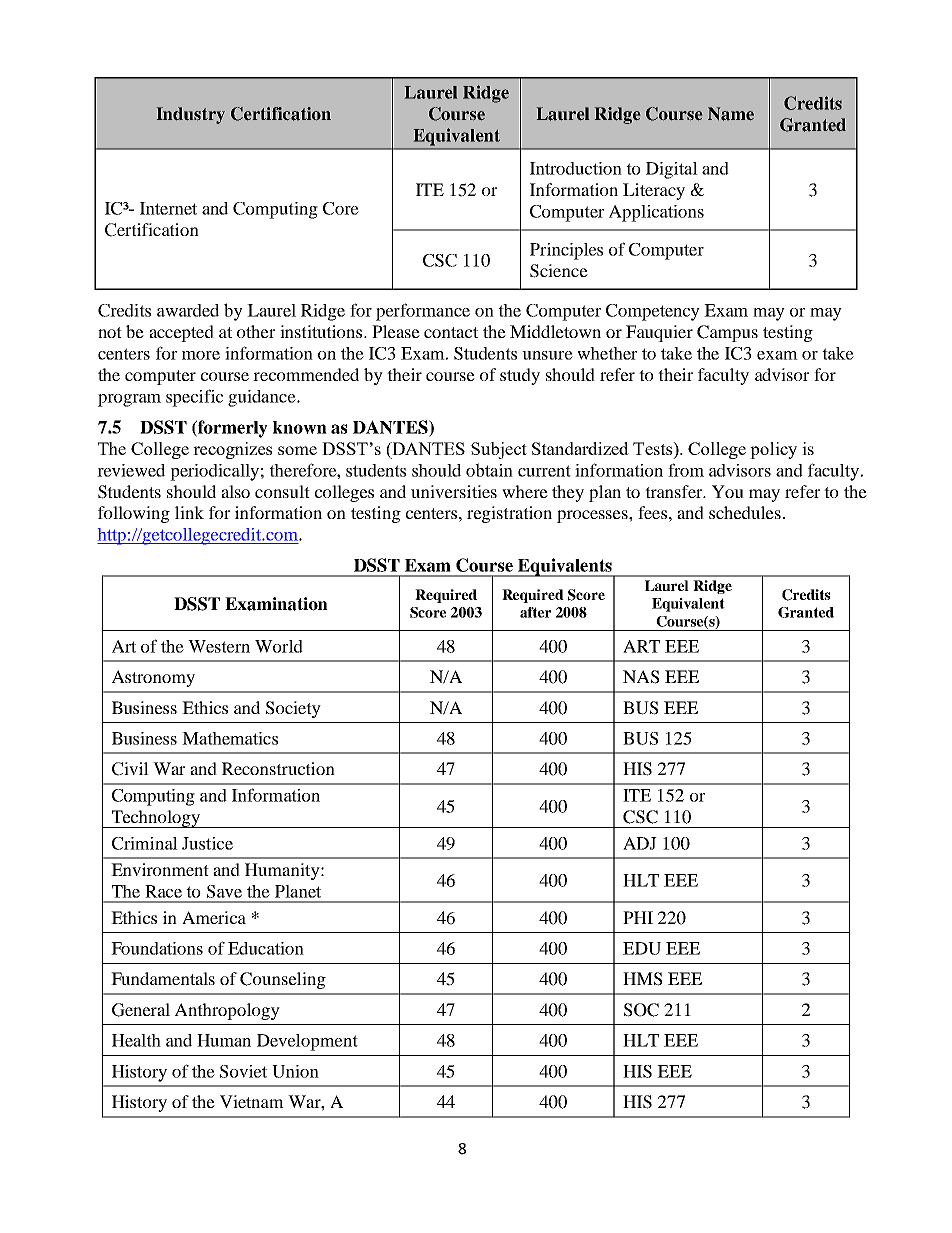  Describe the element at coordinates (576, 168) in the screenshot. I see `Introduction` at that location.
